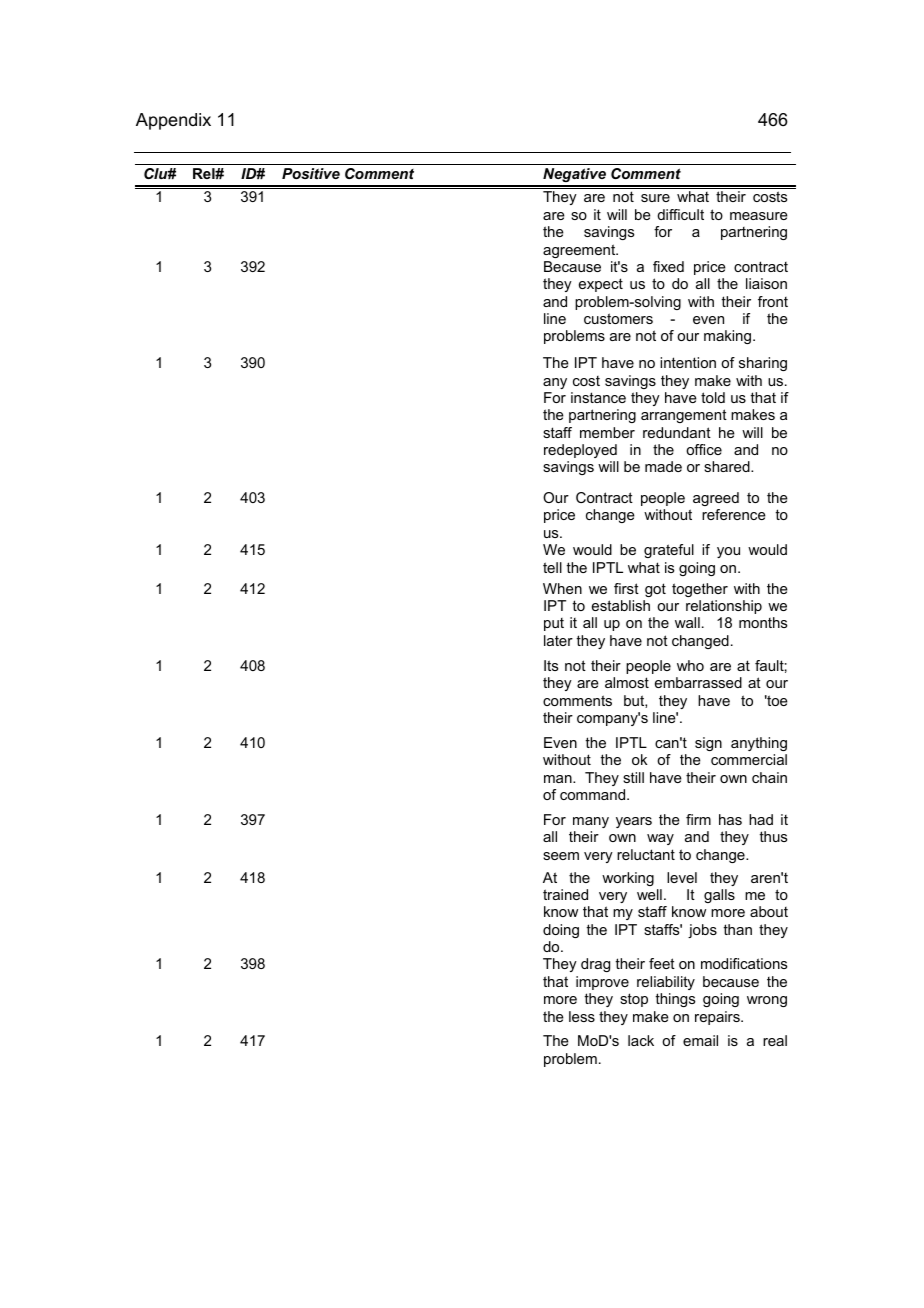 Image resolution: width=924 pixels, height=1308 pixels. I want to click on firm, so click(698, 819).
